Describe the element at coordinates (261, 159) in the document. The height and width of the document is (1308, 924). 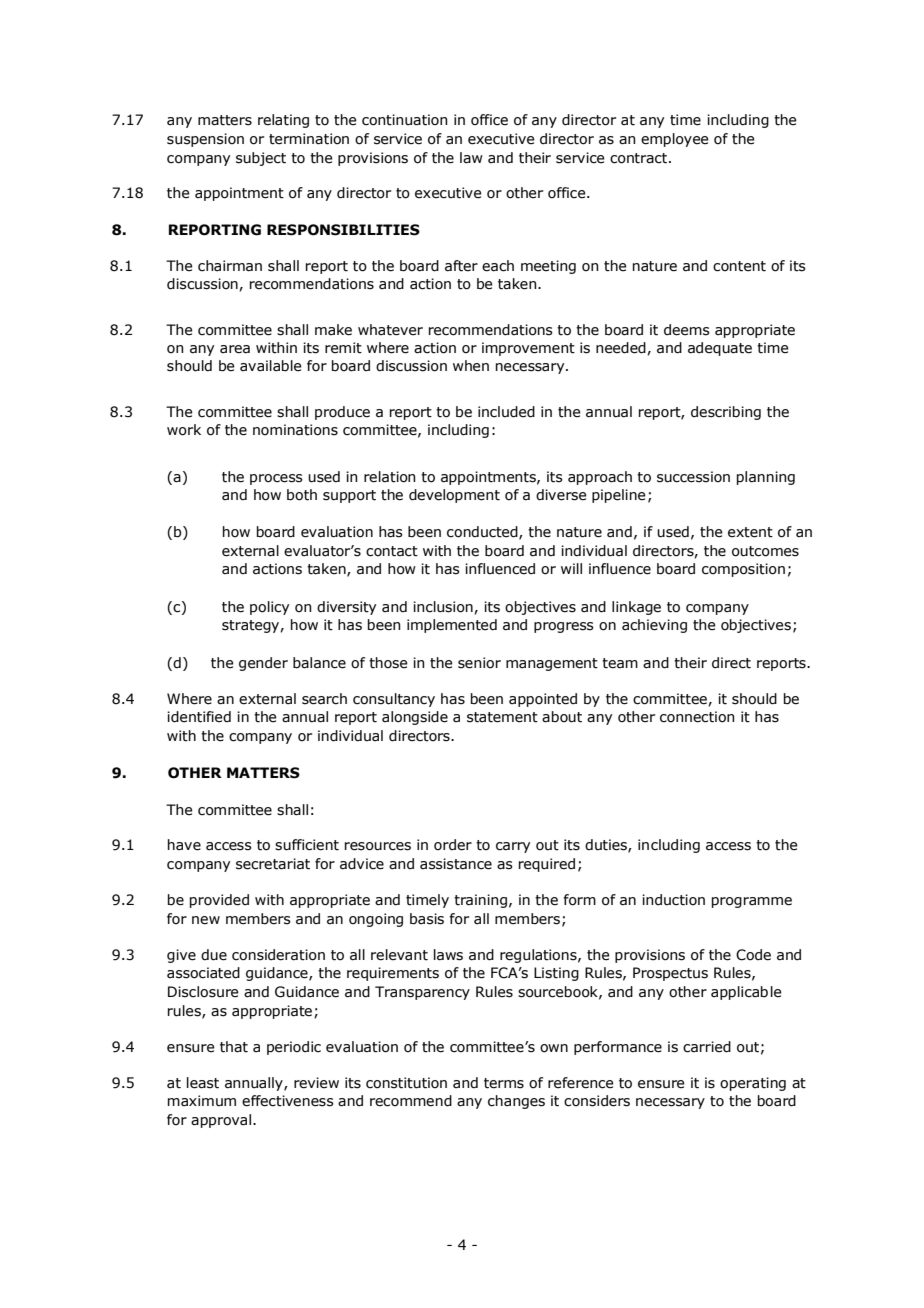
I see `subject` at that location.
